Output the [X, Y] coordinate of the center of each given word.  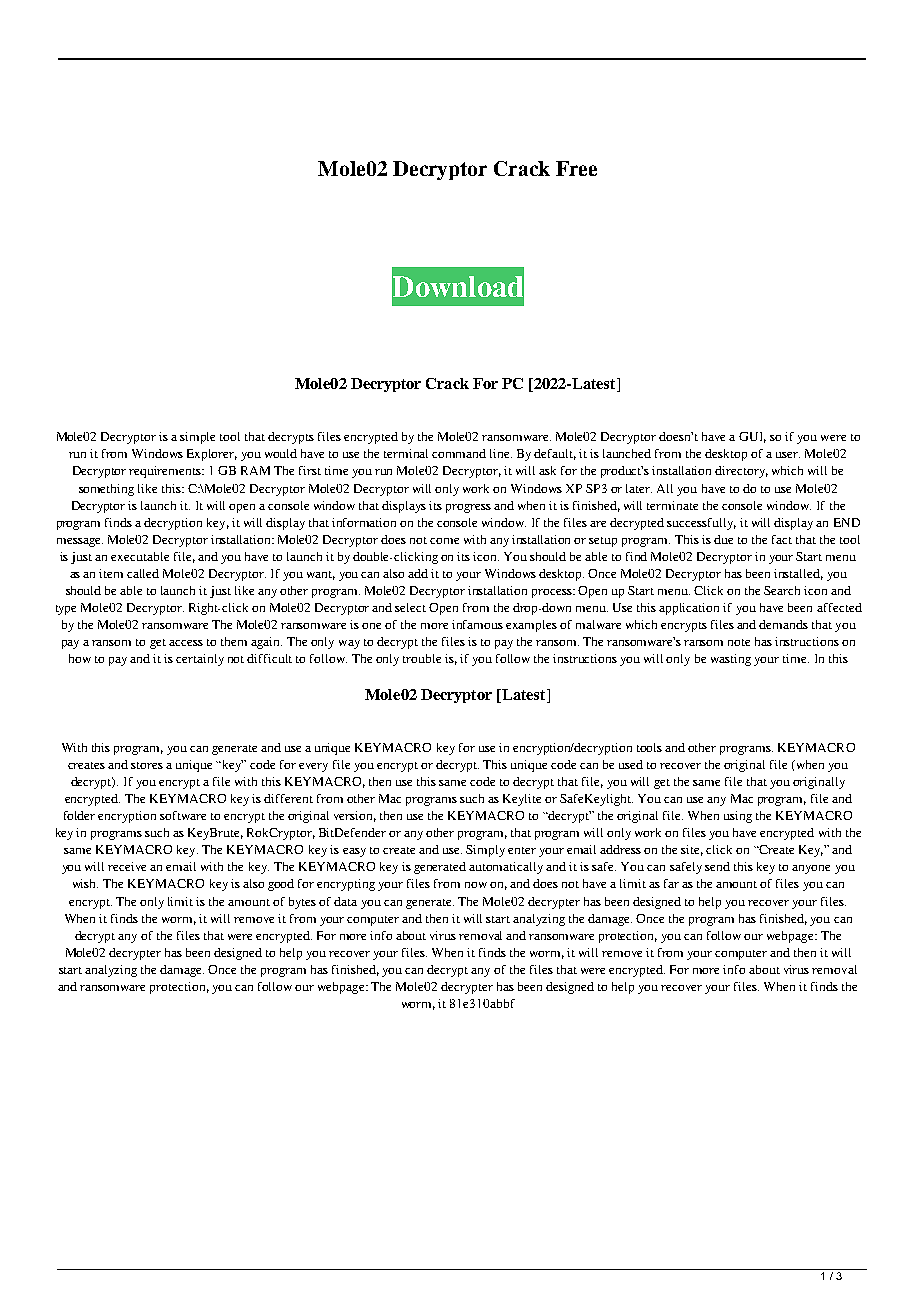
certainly [200, 660]
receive [127, 866]
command [459, 453]
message [80, 542]
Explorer [212, 455]
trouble [422, 658]
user [788, 455]
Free [576, 168]
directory [741, 472]
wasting [731, 660]
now [476, 885]
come [444, 541]
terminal [406, 453]
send [717, 866]
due [723, 539]
